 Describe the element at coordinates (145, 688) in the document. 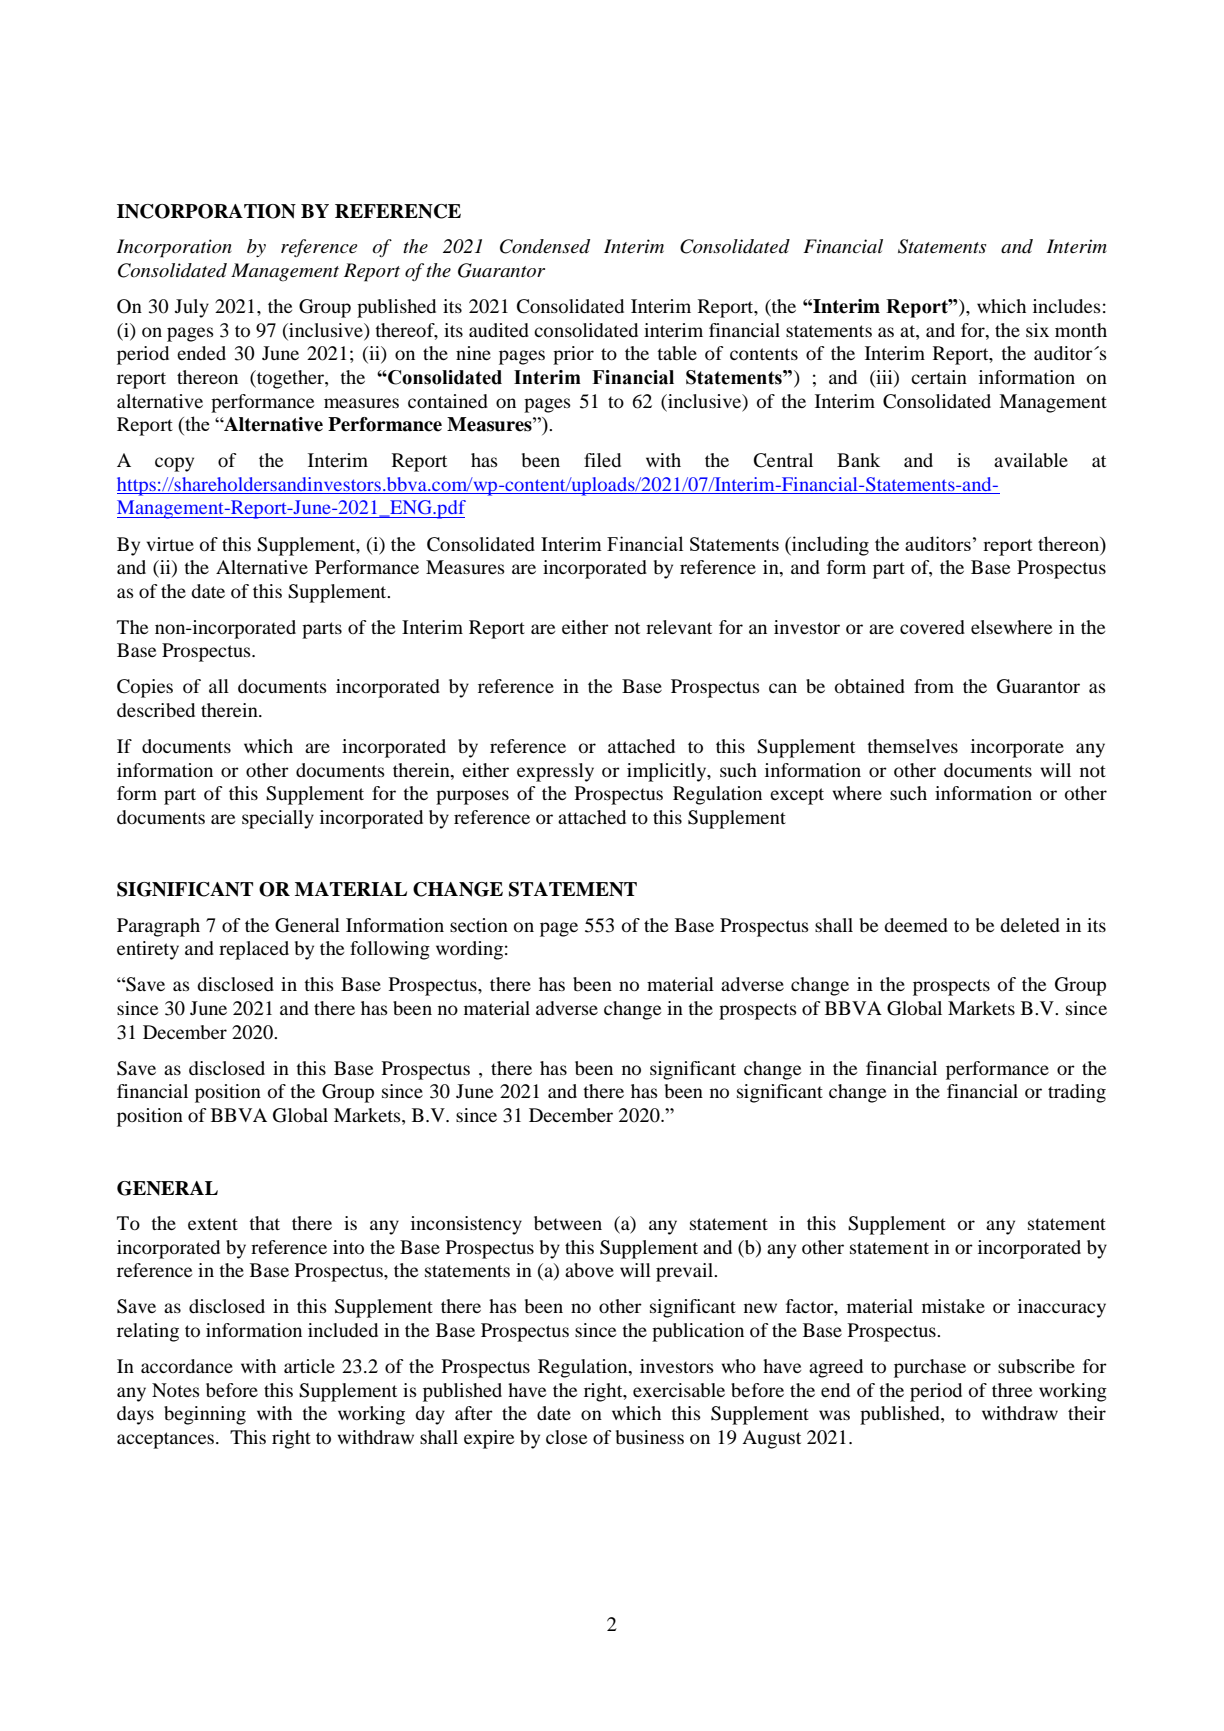

I see `Copies` at that location.
